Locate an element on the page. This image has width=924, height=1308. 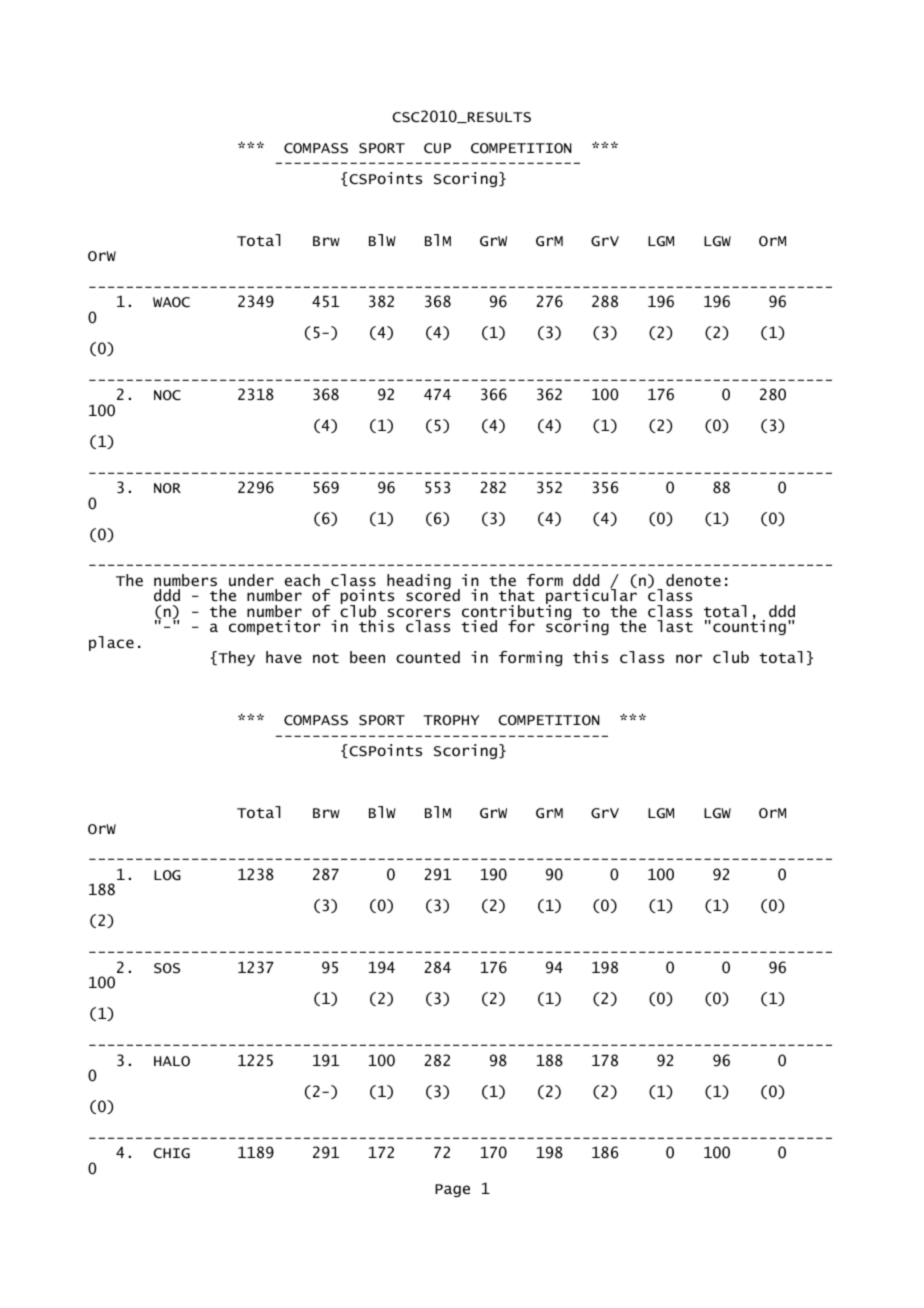
under is located at coordinates (251, 580).
